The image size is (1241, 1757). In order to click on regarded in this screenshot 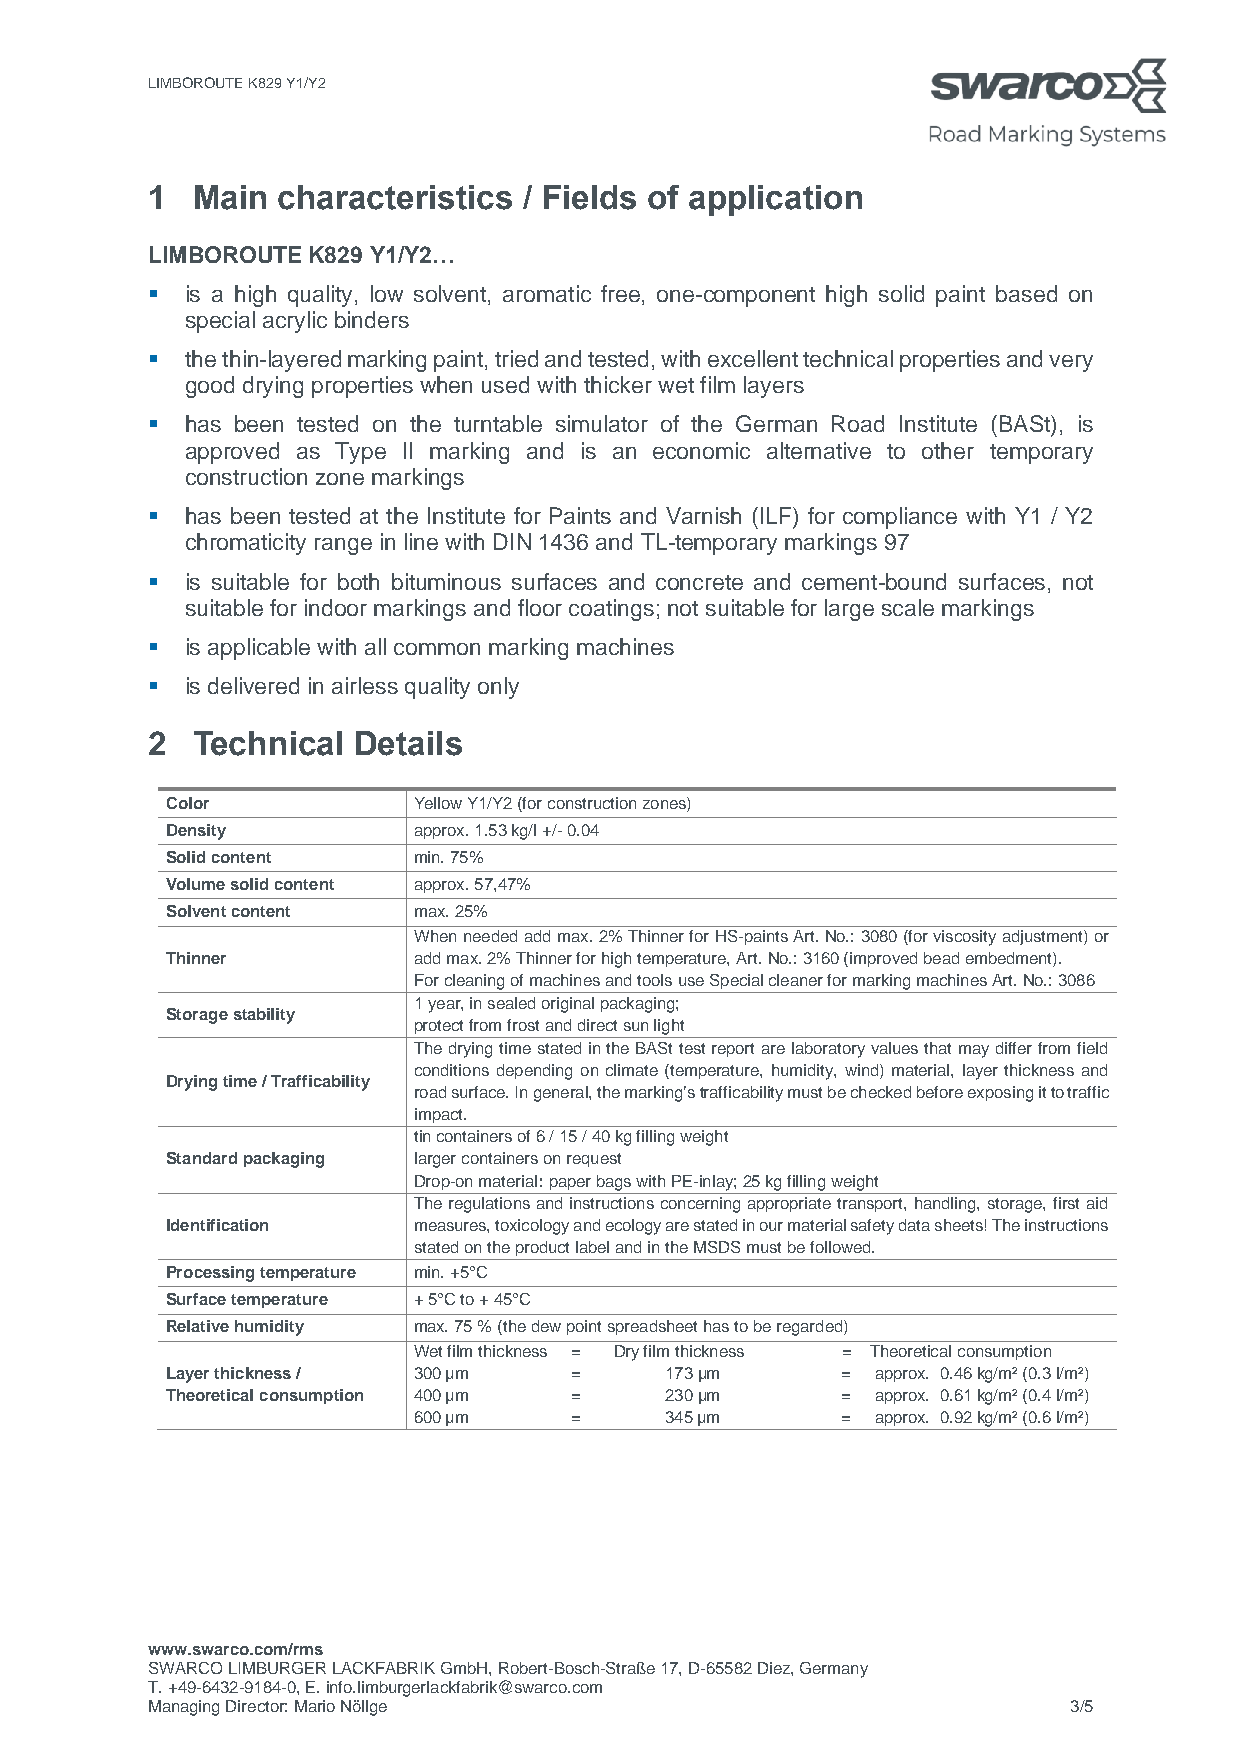, I will do `click(811, 1328)`.
